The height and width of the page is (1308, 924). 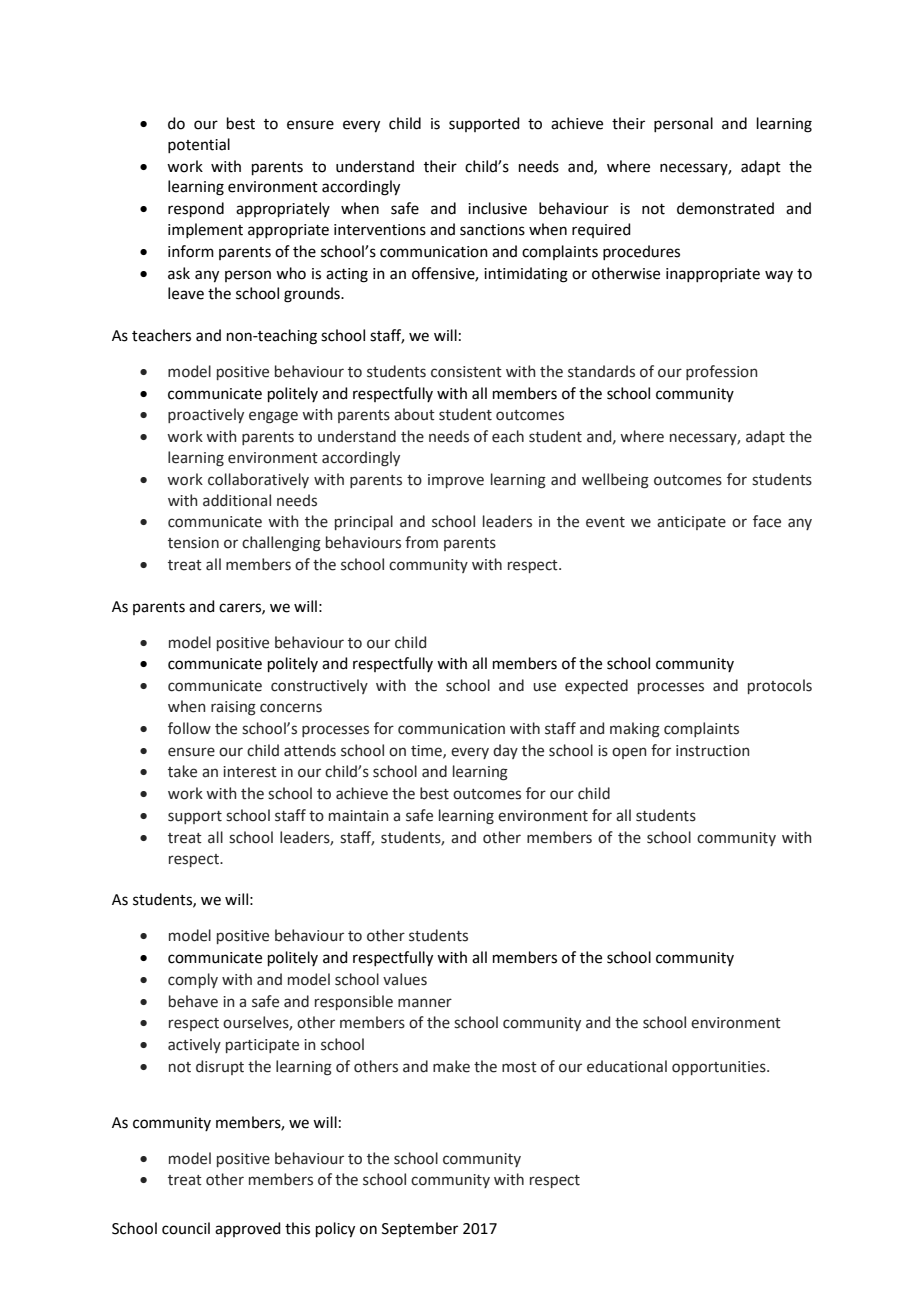 I want to click on opportunities, so click(x=720, y=1068).
